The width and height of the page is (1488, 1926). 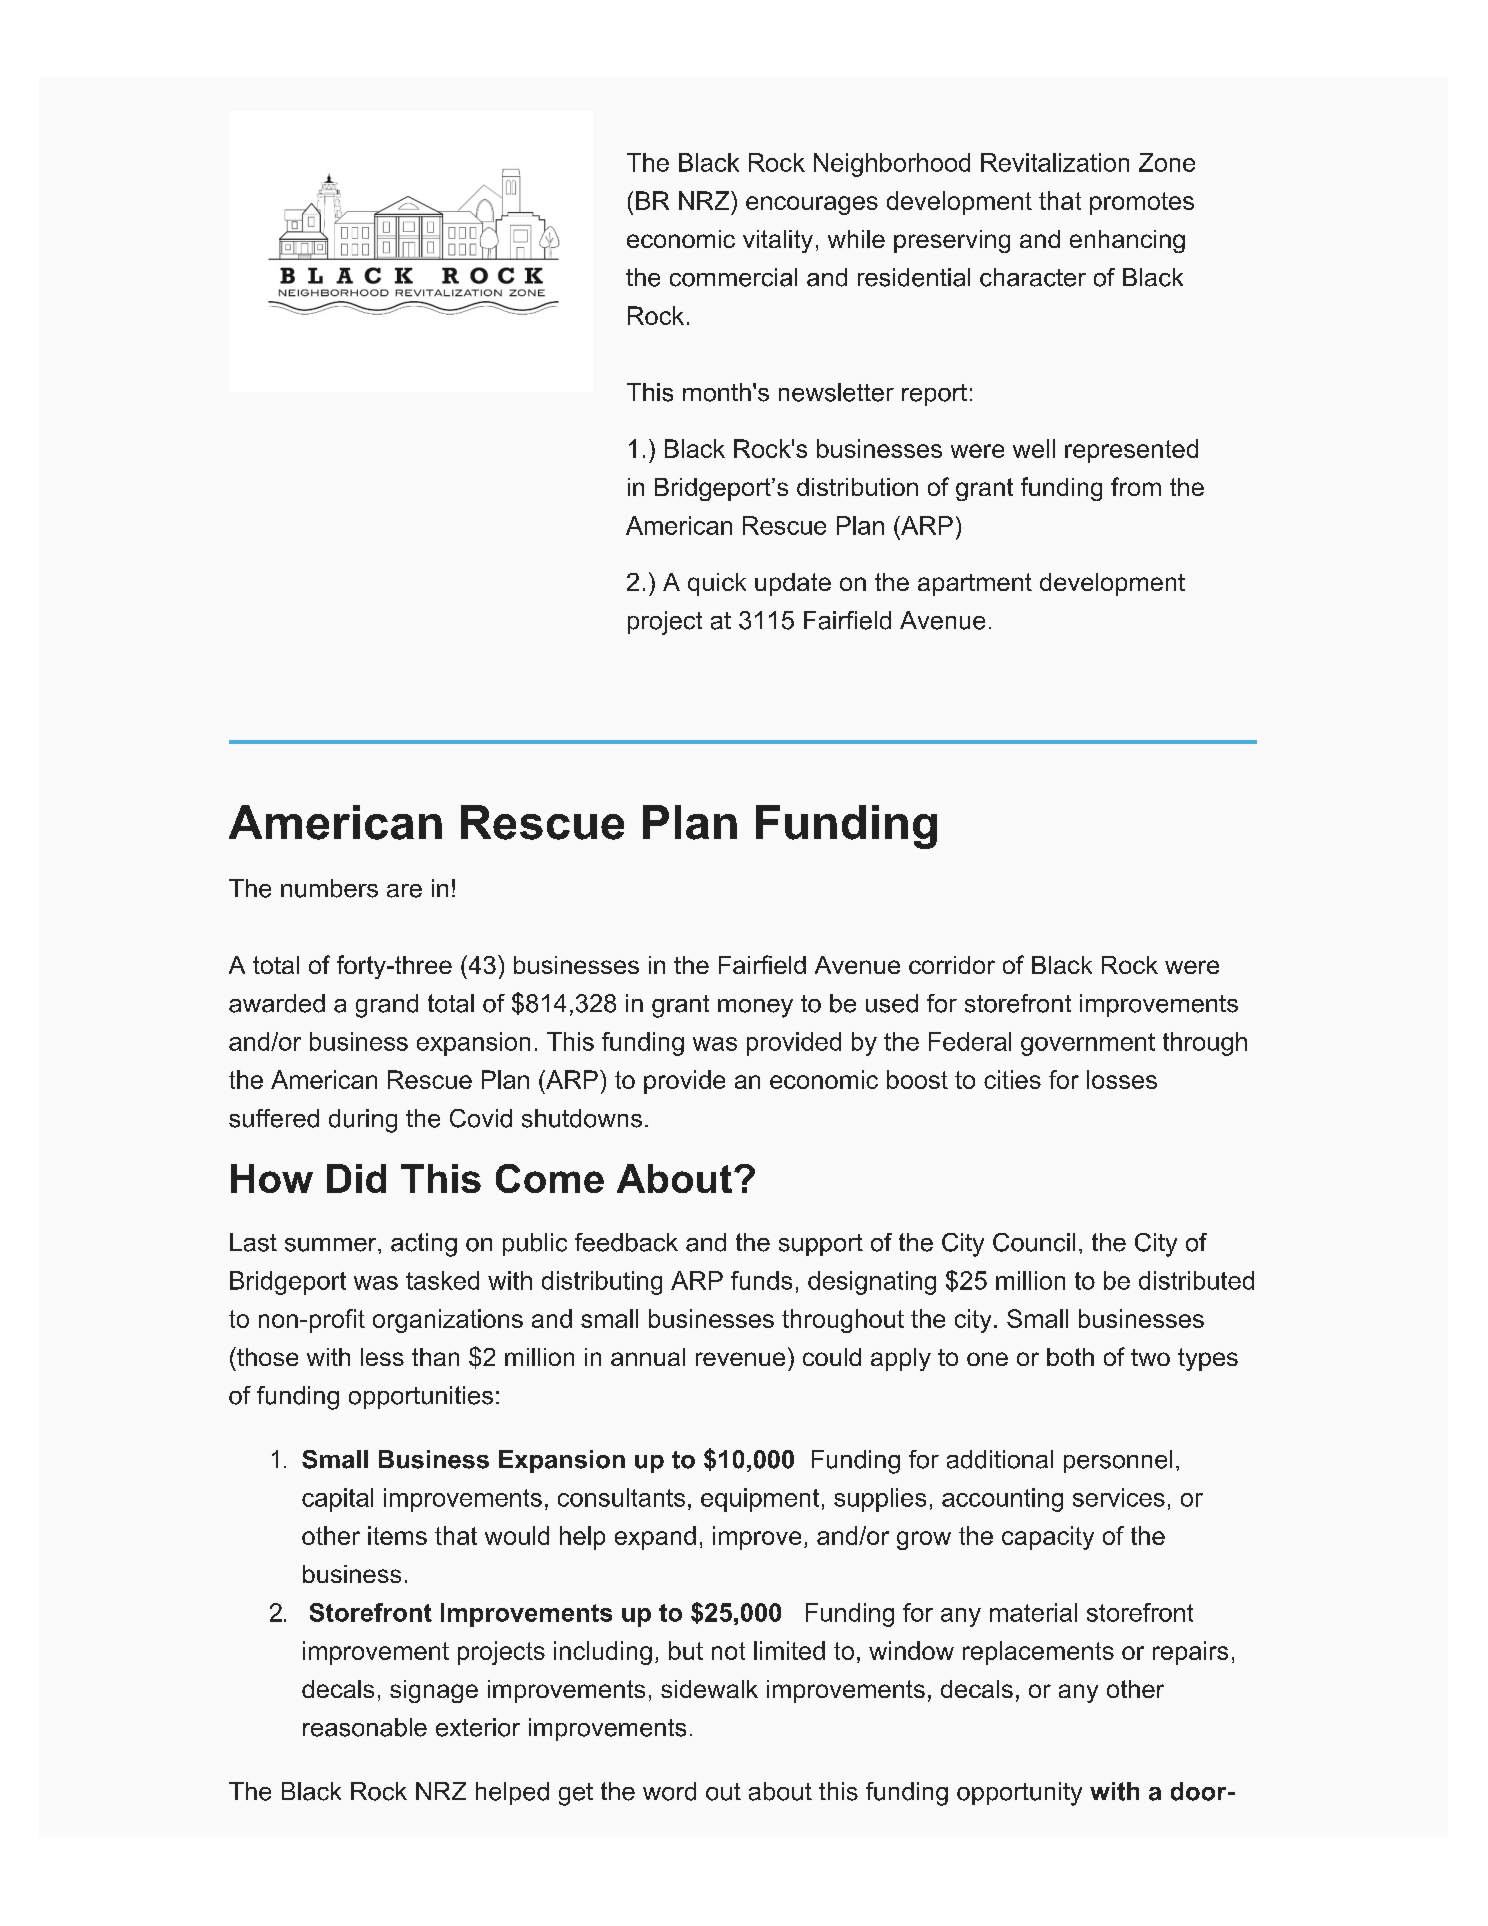 I want to click on Council, so click(x=1034, y=1242).
